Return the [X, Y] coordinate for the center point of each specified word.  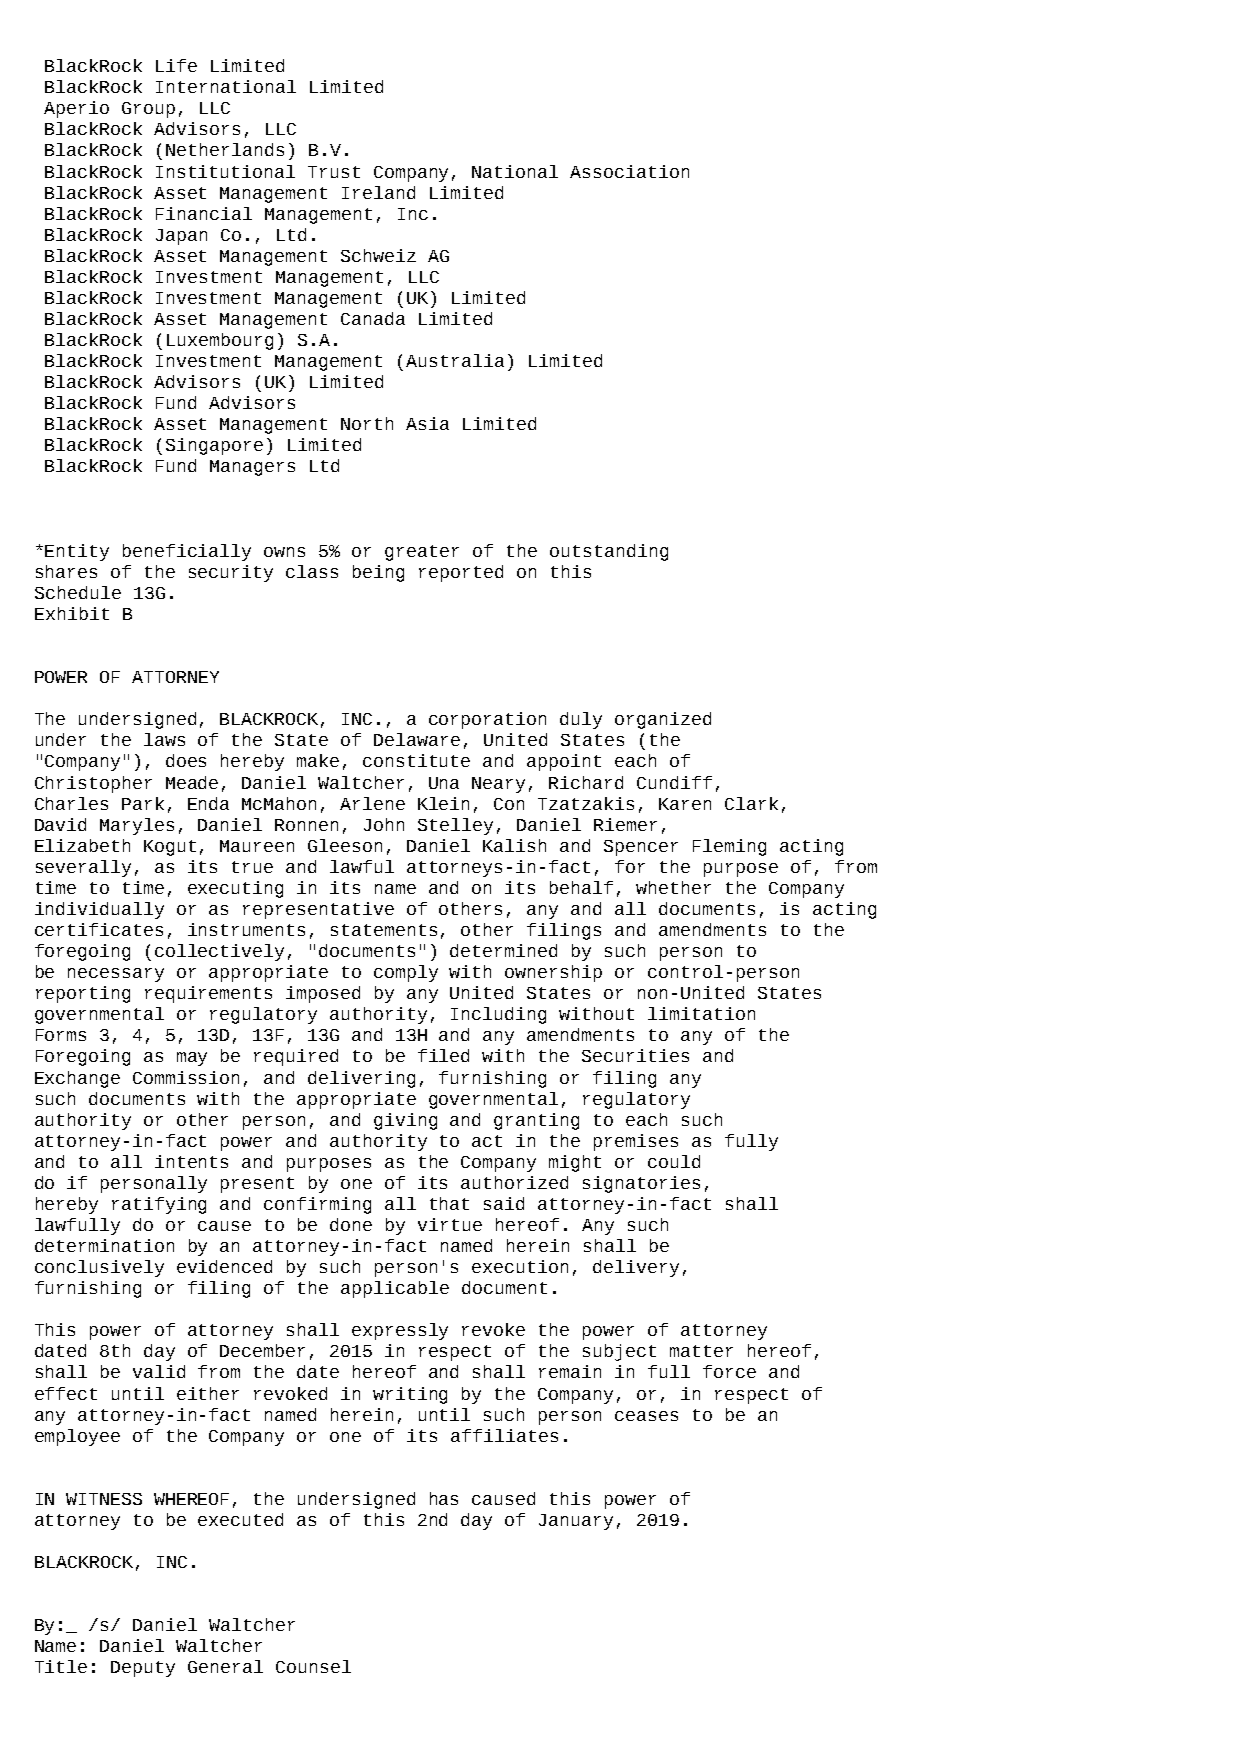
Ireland [378, 192]
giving [405, 1121]
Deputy [143, 1669]
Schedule [78, 592]
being [378, 573]
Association [629, 171]
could [674, 1161]
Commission [186, 1077]
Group [148, 110]
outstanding [609, 552]
